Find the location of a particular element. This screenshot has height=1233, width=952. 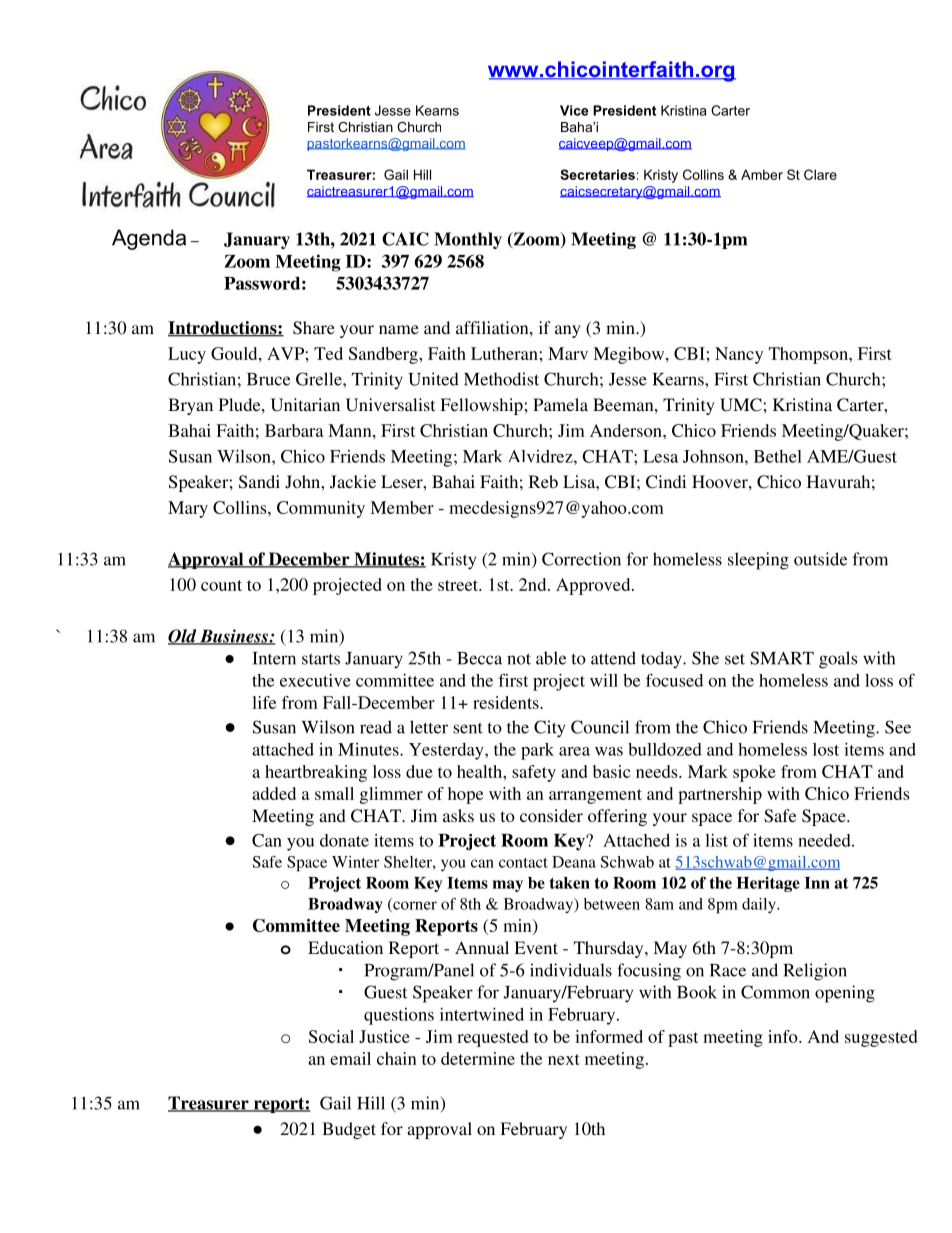

Methodist is located at coordinates (501, 379).
